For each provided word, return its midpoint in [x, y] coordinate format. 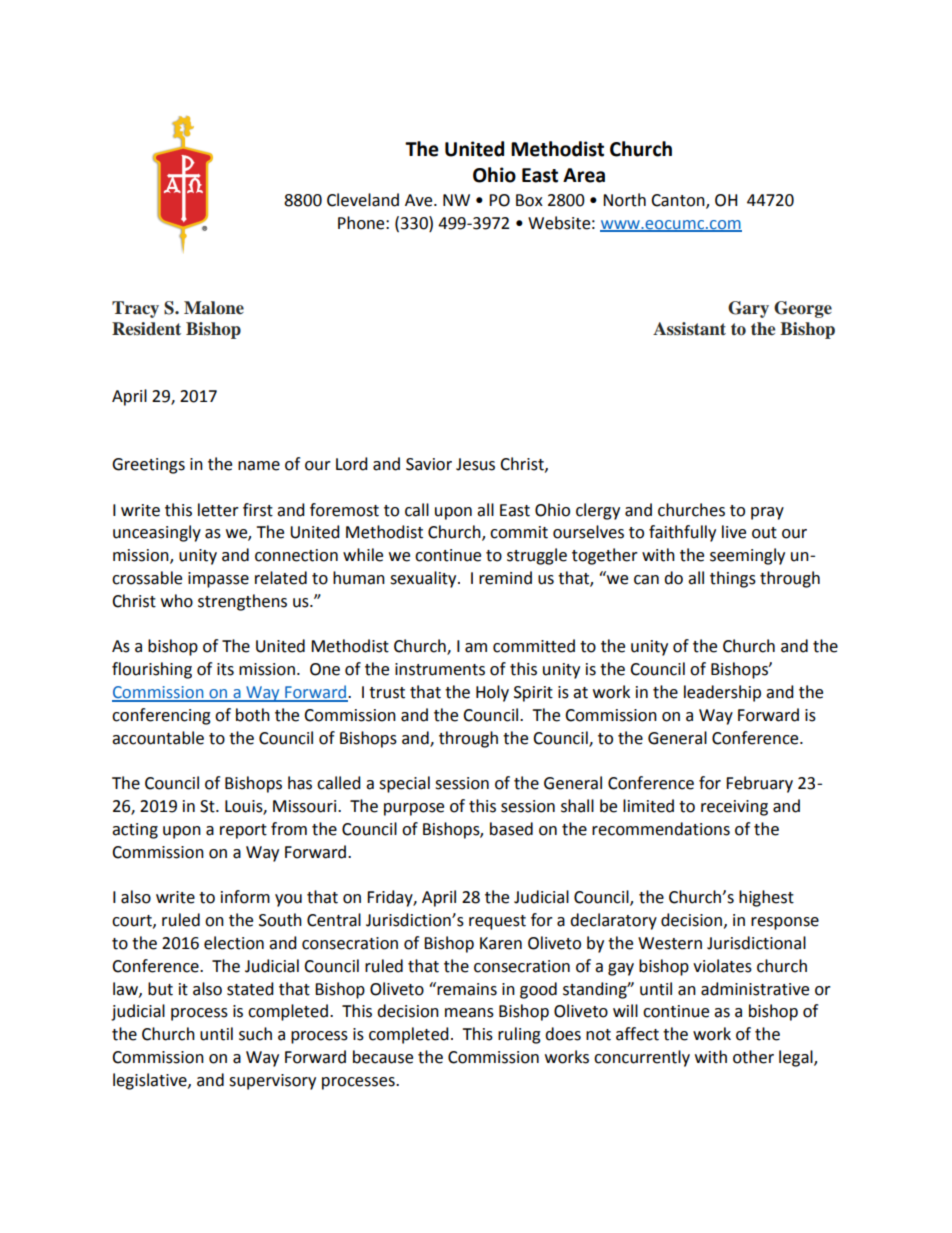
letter [218, 510]
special [404, 784]
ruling [519, 1035]
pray [767, 513]
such [255, 1034]
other [753, 1057]
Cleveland [363, 200]
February [759, 784]
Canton [679, 201]
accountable [158, 738]
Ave [420, 200]
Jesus [475, 464]
